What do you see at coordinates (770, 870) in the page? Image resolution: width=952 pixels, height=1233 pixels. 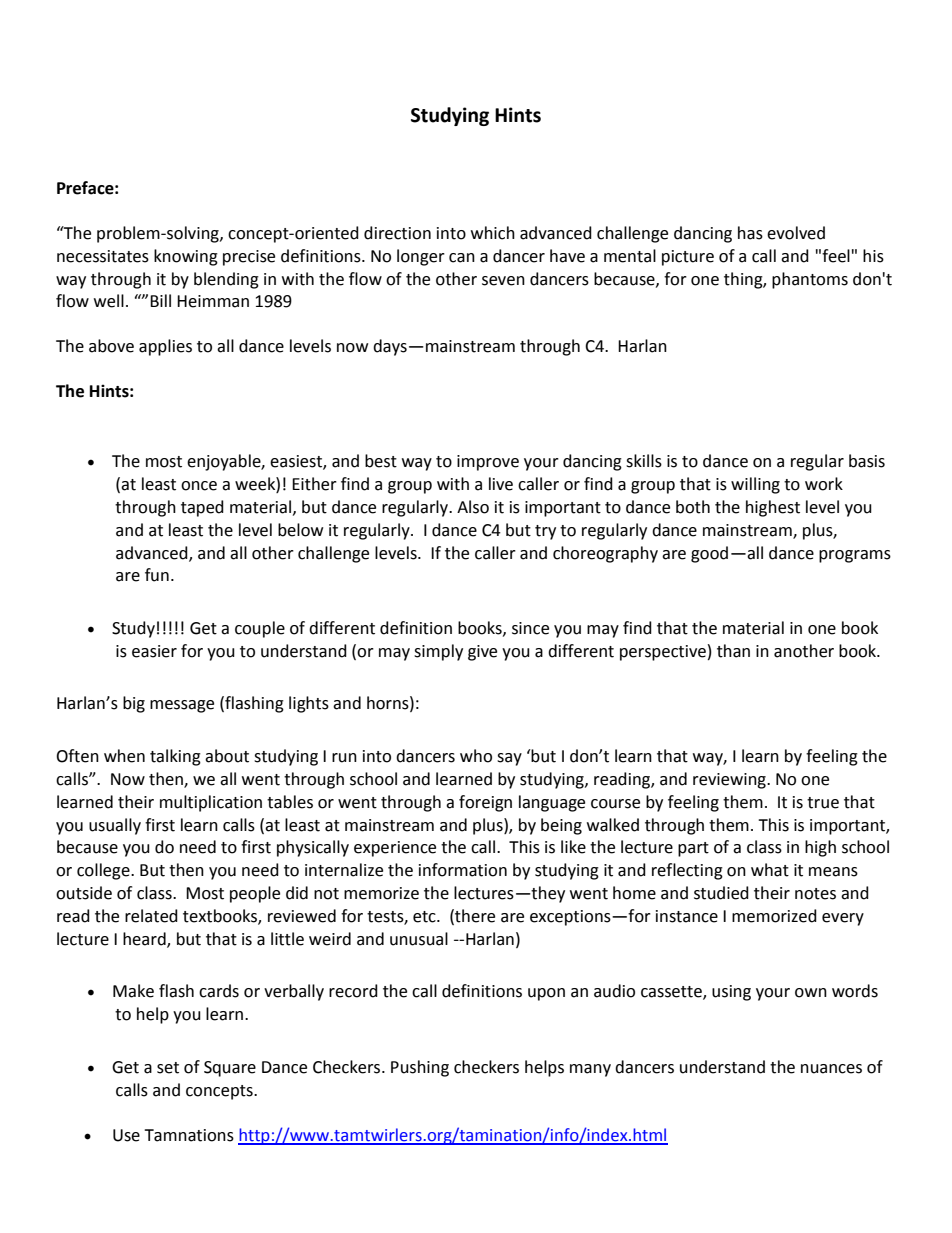 I see `what` at bounding box center [770, 870].
